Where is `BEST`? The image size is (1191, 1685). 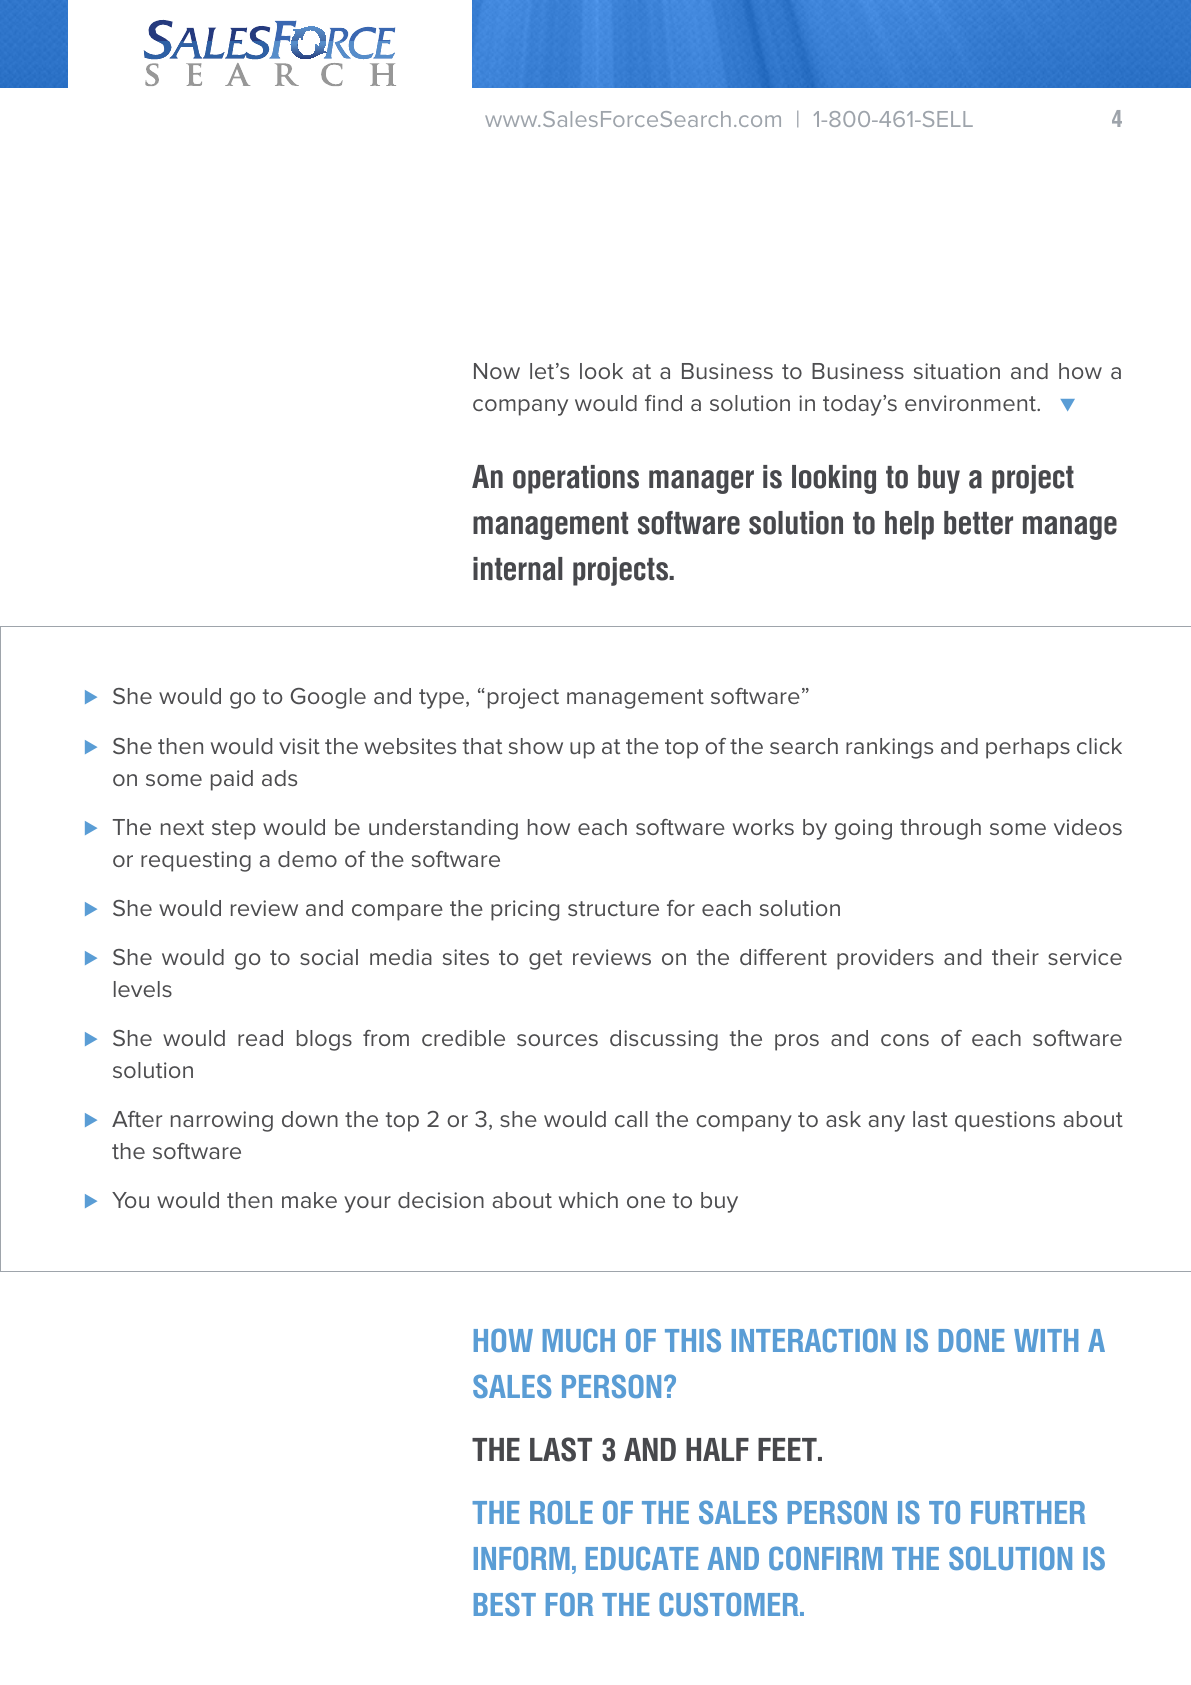 BEST is located at coordinates (505, 1604).
